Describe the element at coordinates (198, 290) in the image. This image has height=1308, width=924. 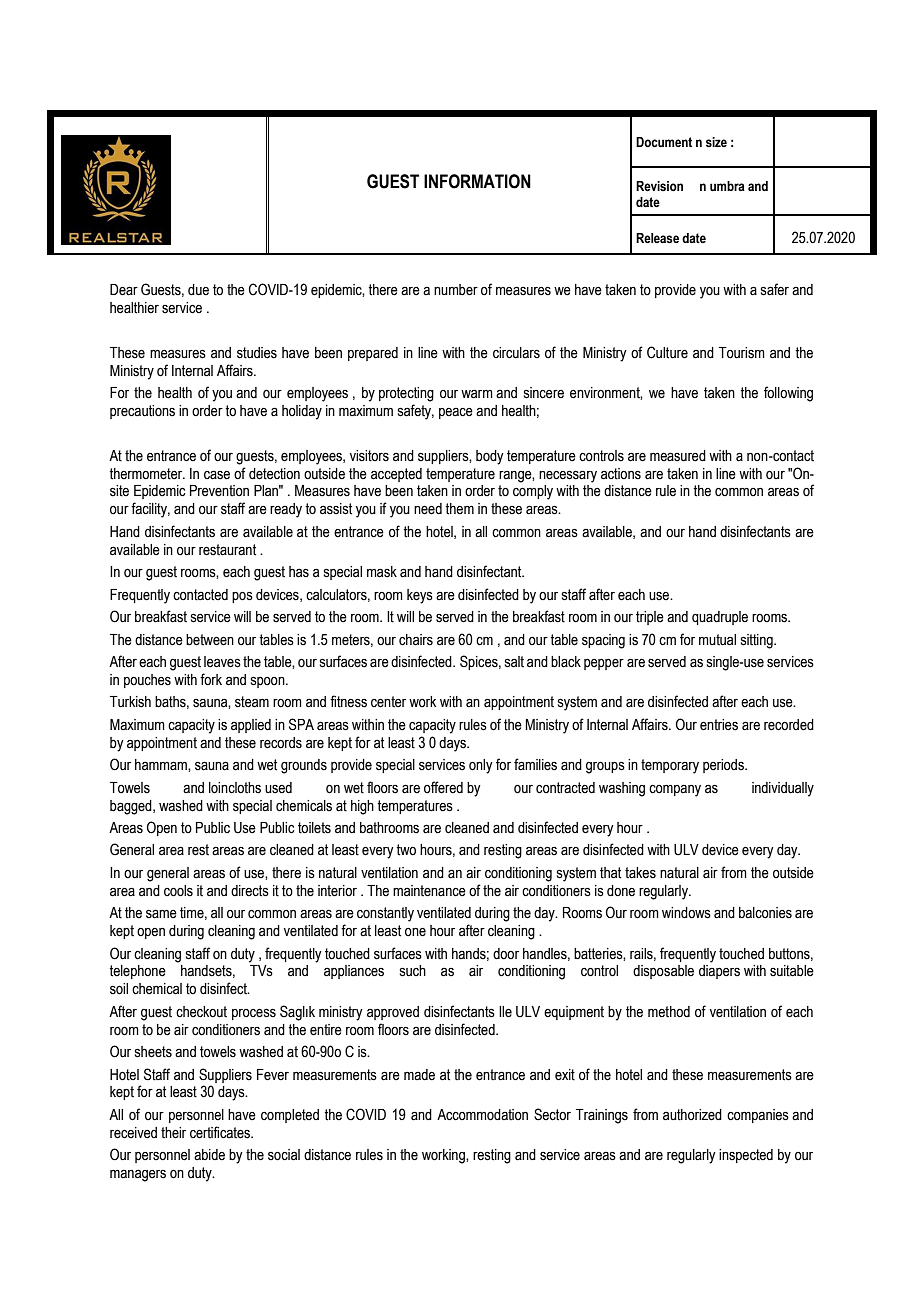
I see `due` at that location.
